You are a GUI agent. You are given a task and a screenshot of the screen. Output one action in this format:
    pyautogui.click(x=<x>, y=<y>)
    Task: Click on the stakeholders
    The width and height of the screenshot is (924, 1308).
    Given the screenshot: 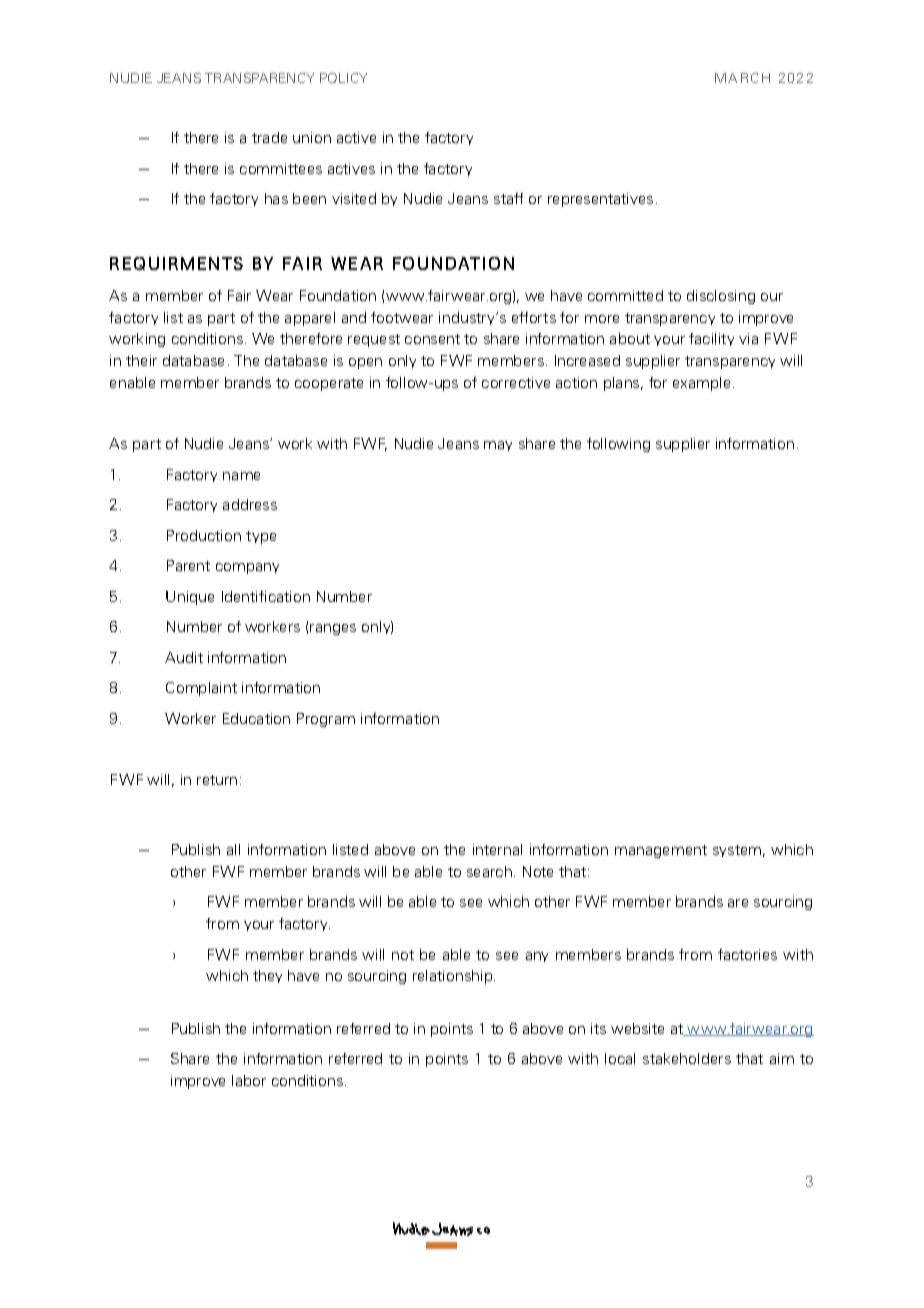 What is the action you would take?
    pyautogui.click(x=687, y=1058)
